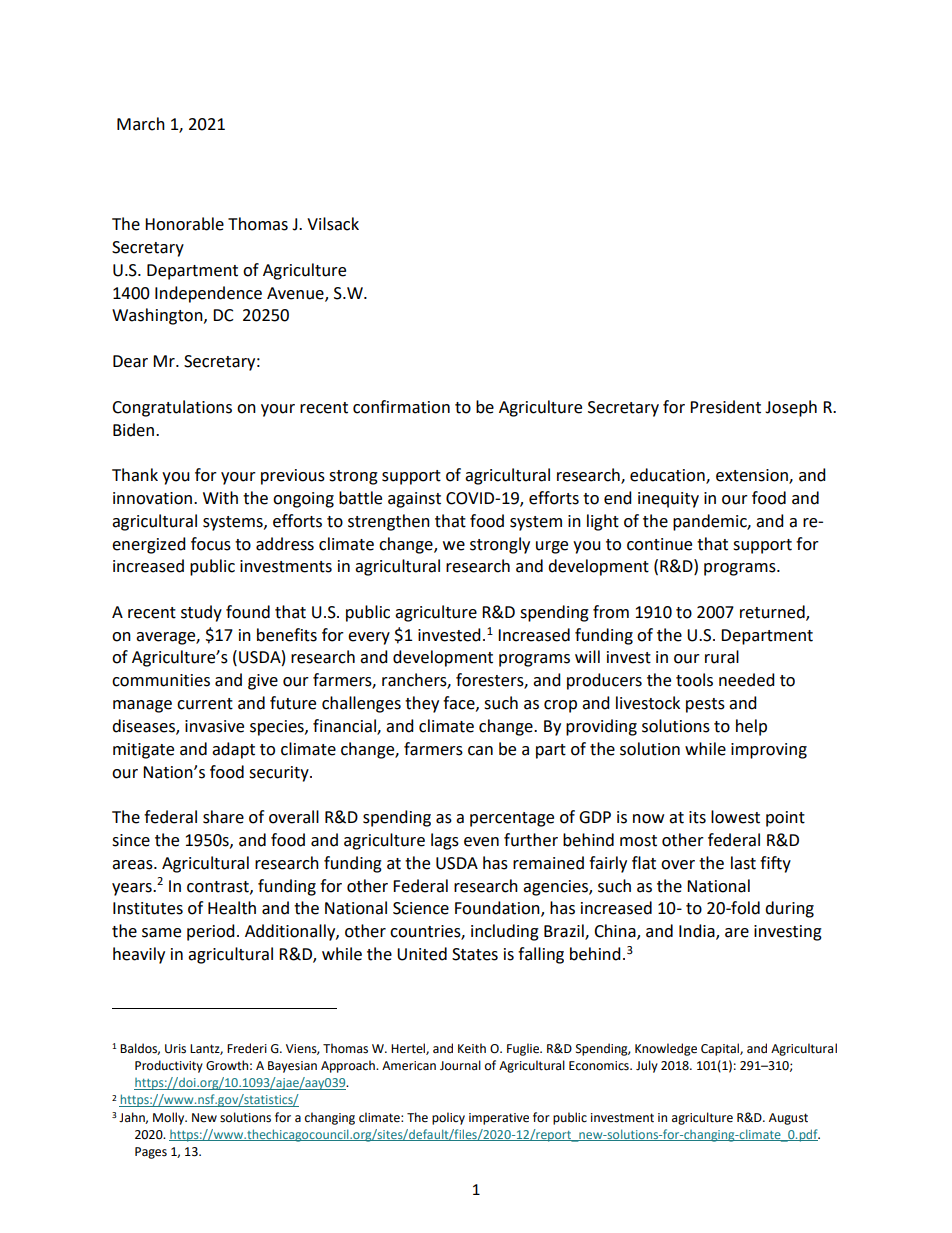  I want to click on March, so click(141, 124).
